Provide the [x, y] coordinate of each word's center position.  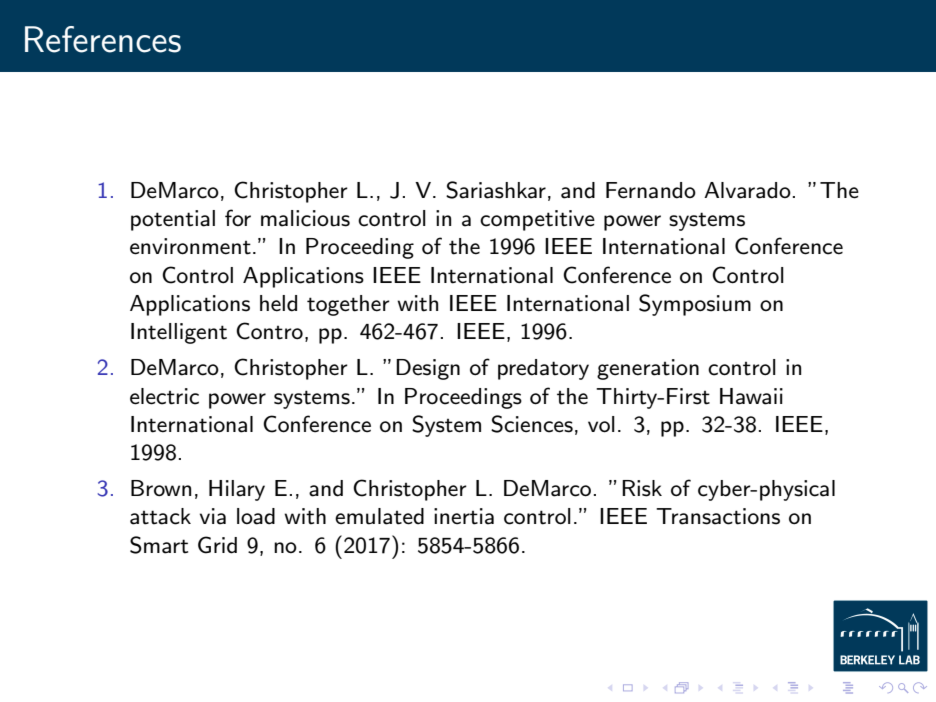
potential [173, 220]
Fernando [651, 190]
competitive [537, 220]
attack [160, 516]
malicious [305, 218]
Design [428, 369]
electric [164, 396]
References [103, 39]
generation [648, 369]
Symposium [695, 305]
